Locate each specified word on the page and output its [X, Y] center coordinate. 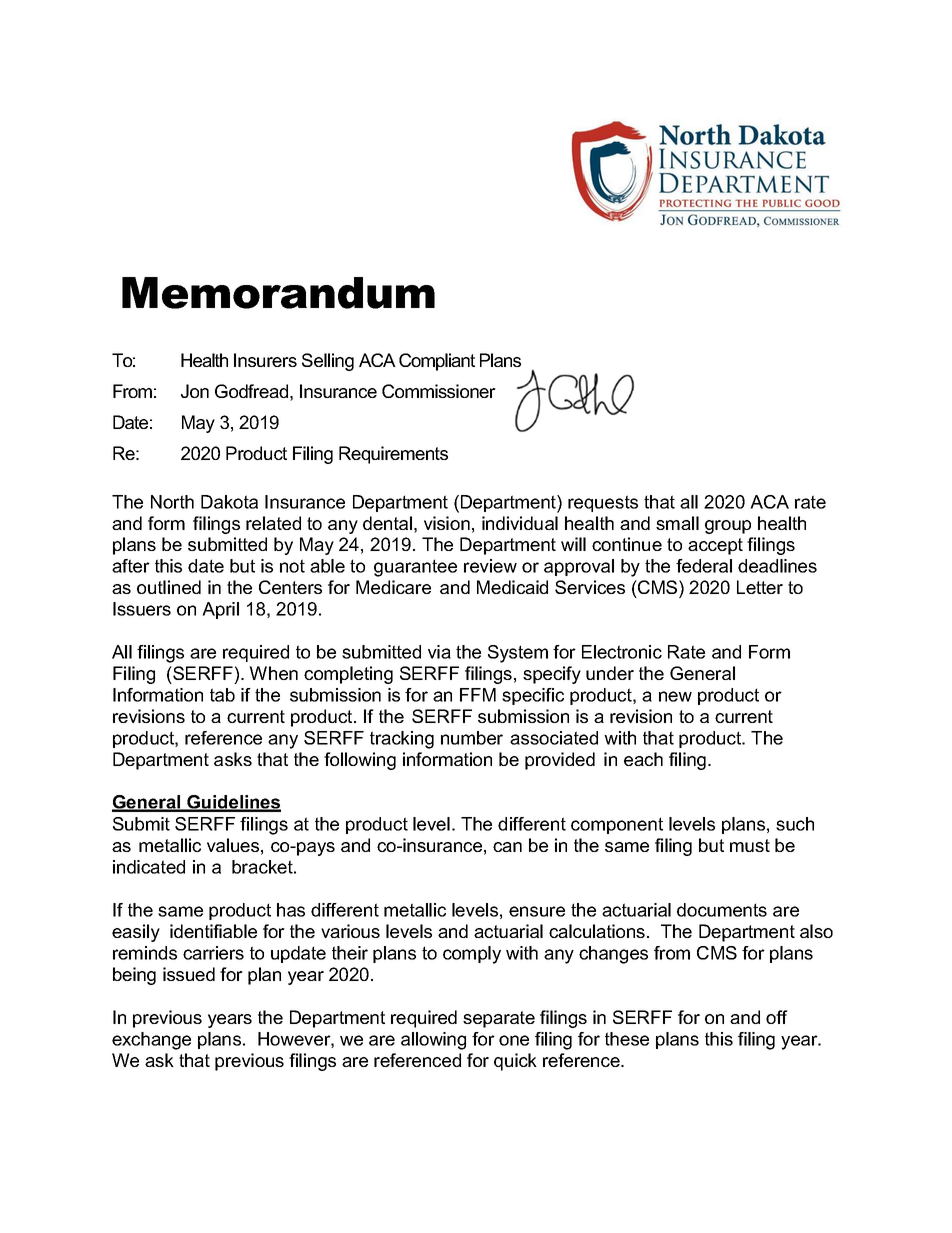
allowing [433, 1041]
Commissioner [439, 391]
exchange [151, 1041]
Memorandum [278, 293]
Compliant [437, 362]
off [777, 1017]
